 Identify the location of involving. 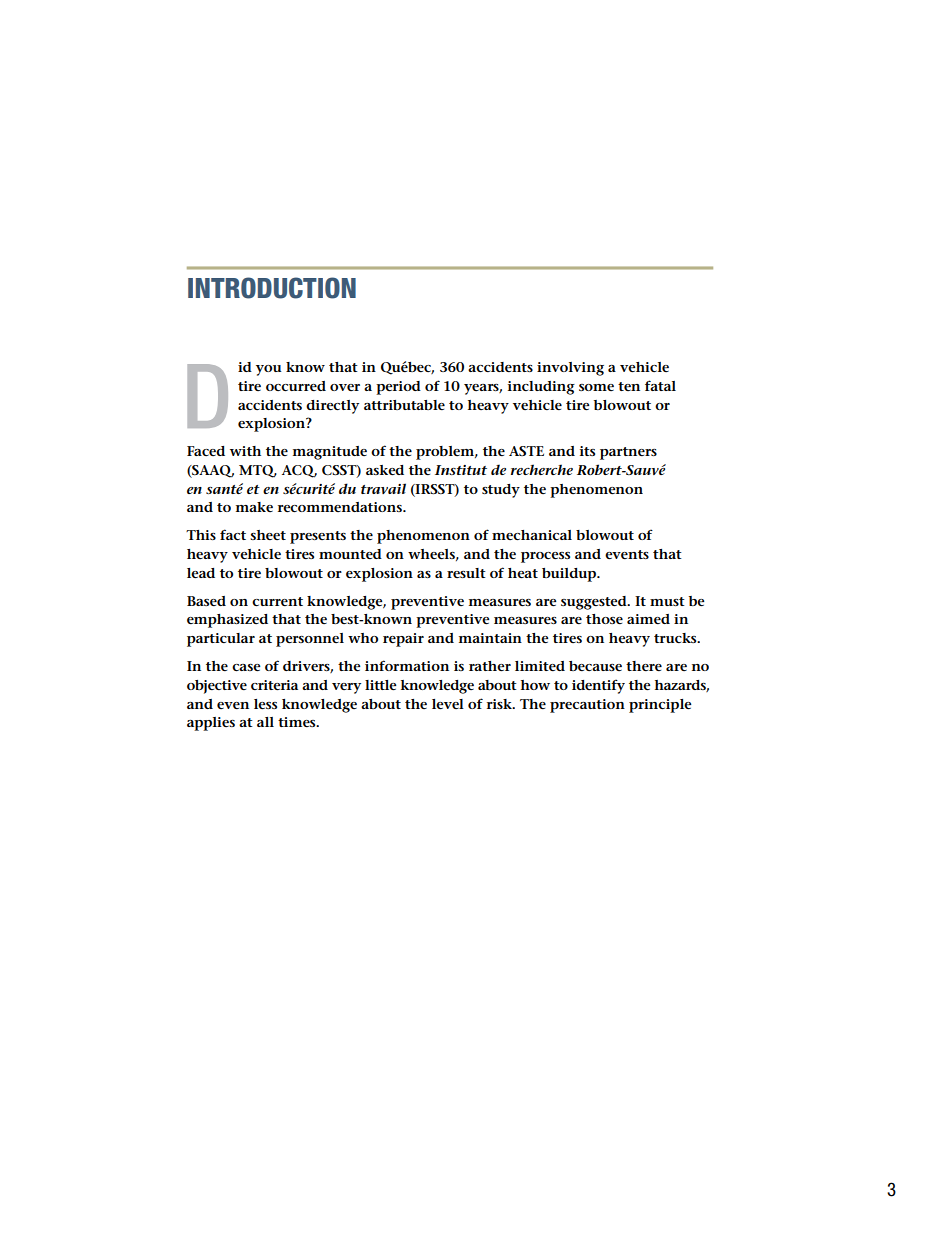
(570, 369).
